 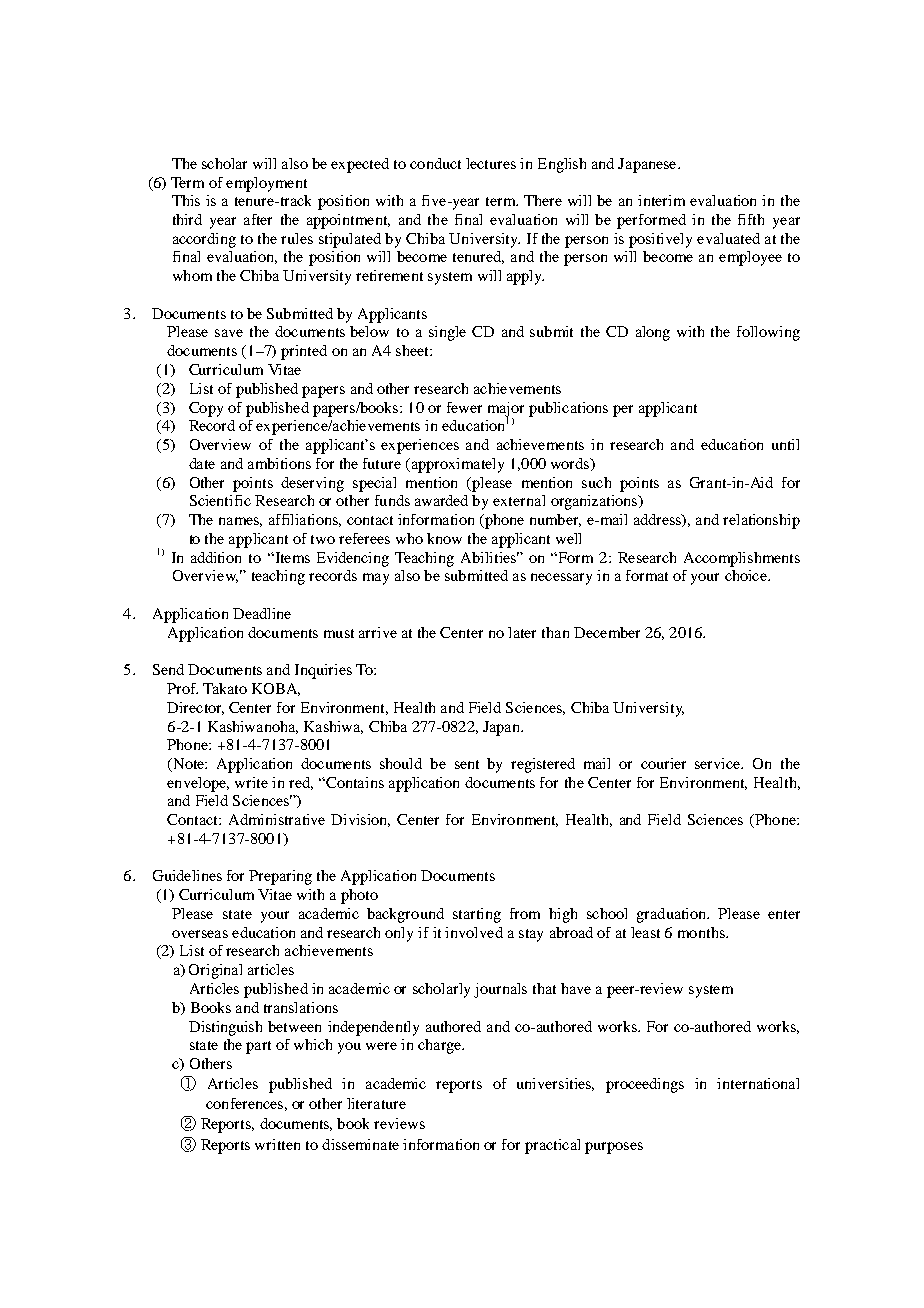 What do you see at coordinates (719, 763) in the image?
I see `service` at bounding box center [719, 763].
